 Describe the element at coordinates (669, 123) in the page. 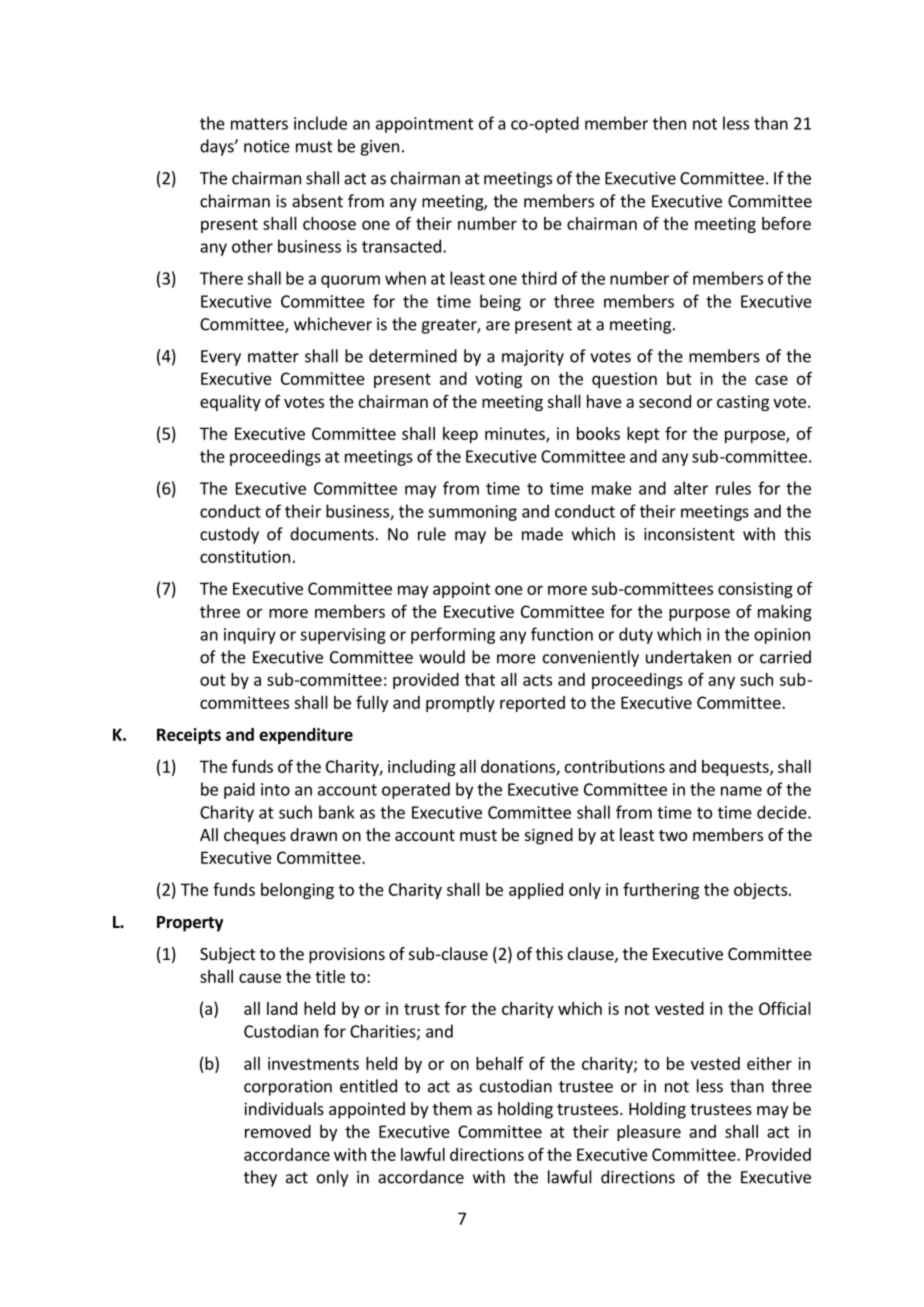

I see `then` at that location.
